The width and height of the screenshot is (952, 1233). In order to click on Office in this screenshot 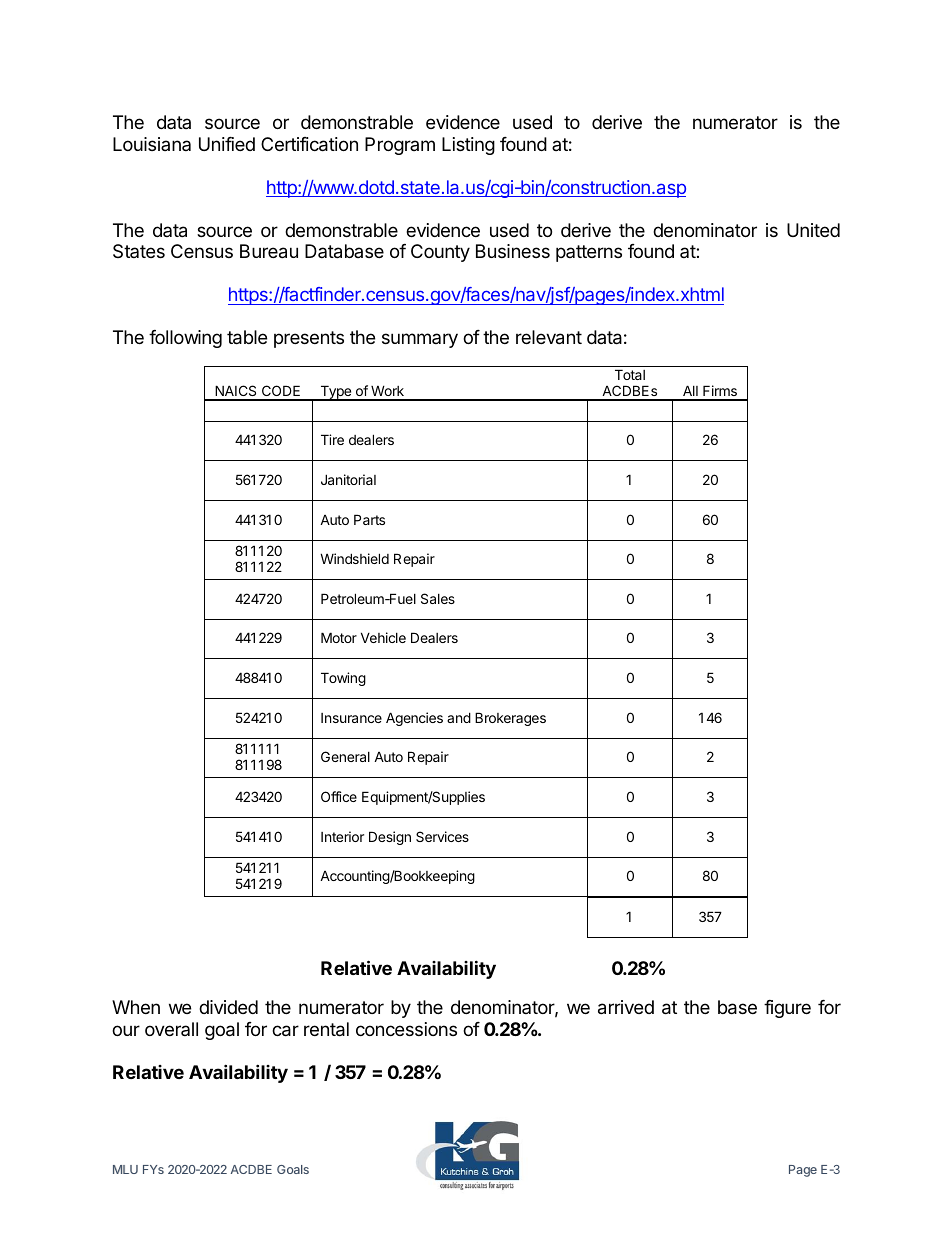, I will do `click(339, 796)`.
